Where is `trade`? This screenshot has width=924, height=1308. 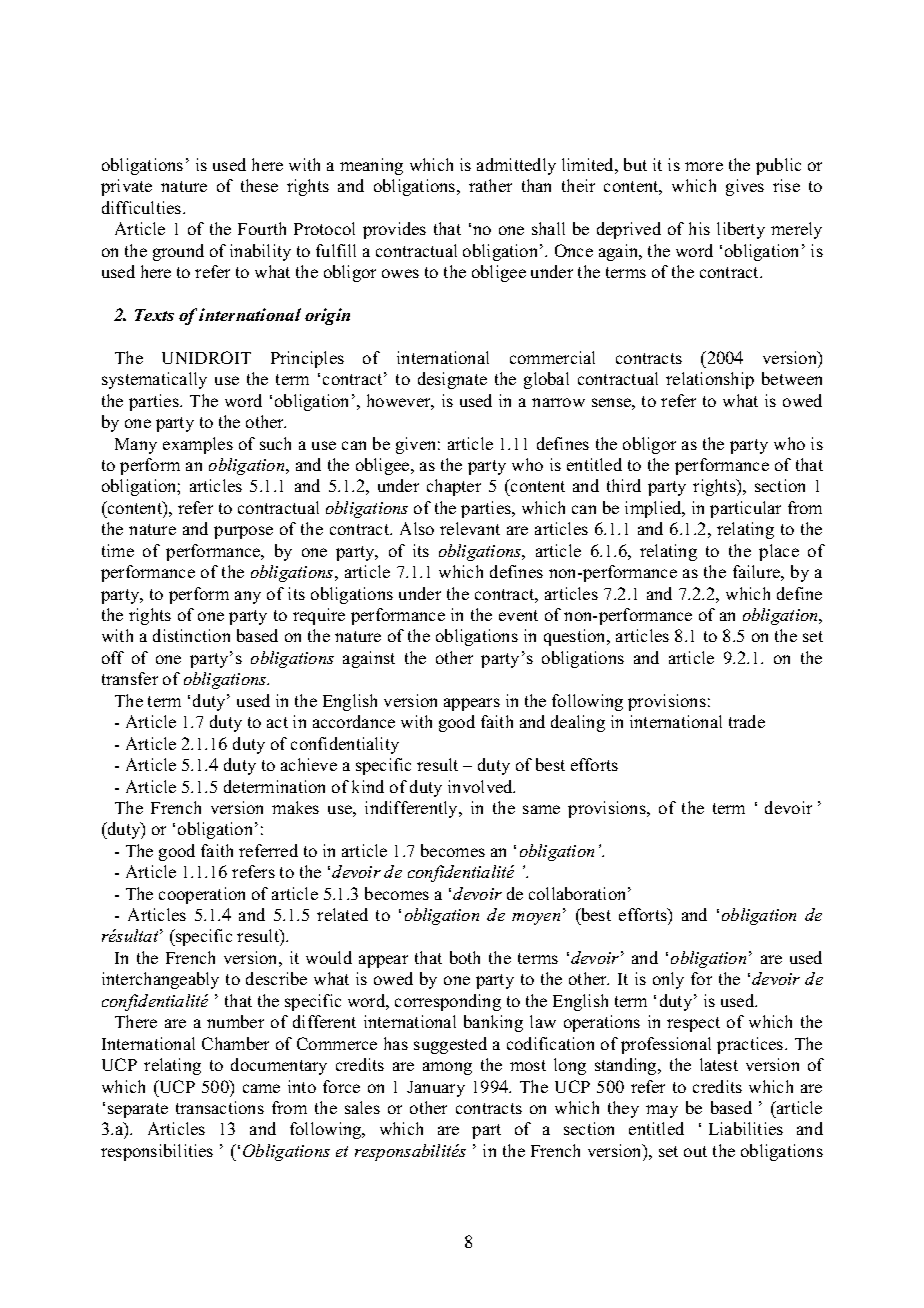 trade is located at coordinates (747, 721).
